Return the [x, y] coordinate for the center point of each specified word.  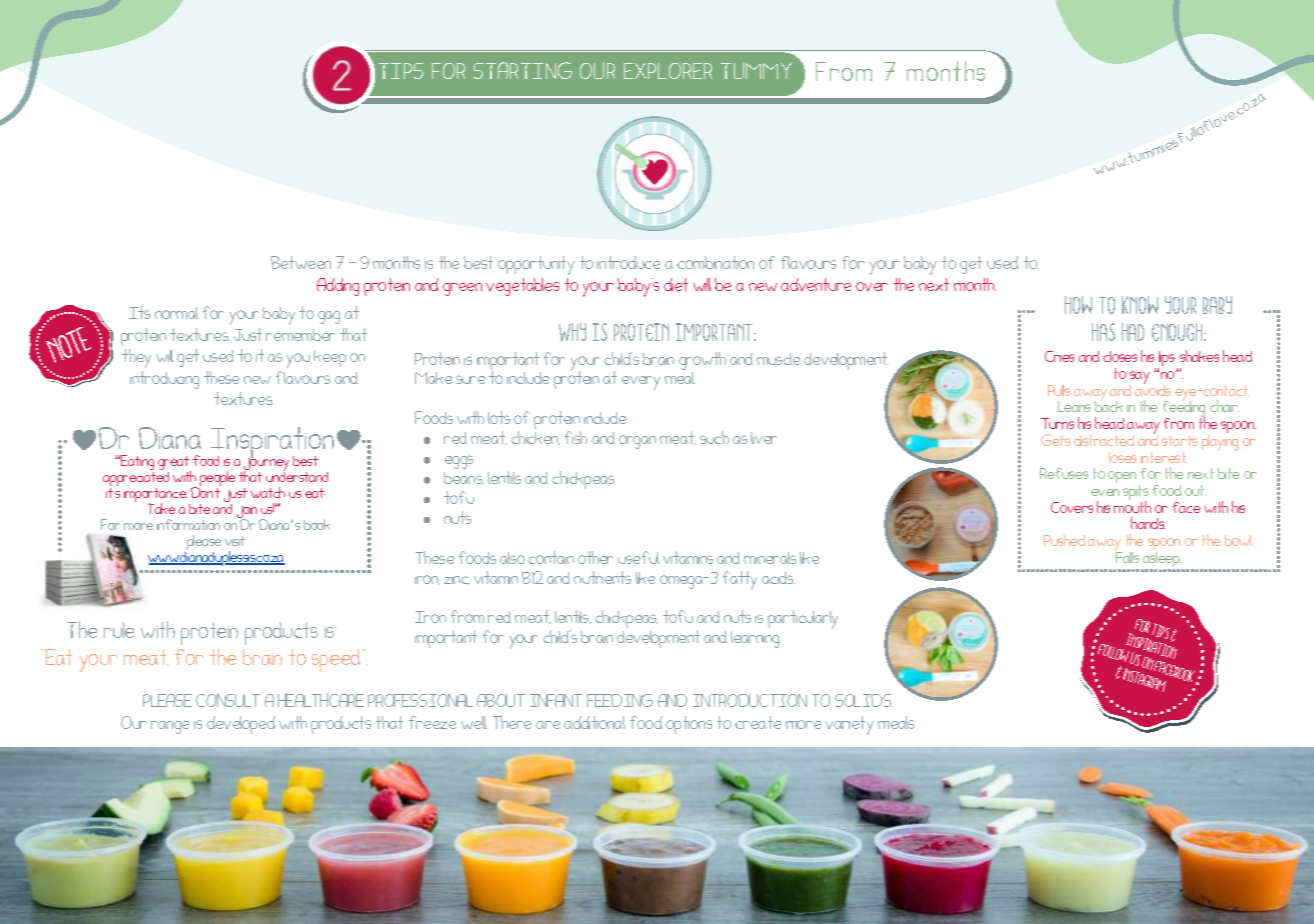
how [1078, 305]
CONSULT [228, 700]
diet [676, 284]
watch [268, 492]
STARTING [523, 70]
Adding [338, 287]
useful [638, 557]
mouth [1132, 506]
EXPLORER [668, 71]
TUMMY [756, 70]
